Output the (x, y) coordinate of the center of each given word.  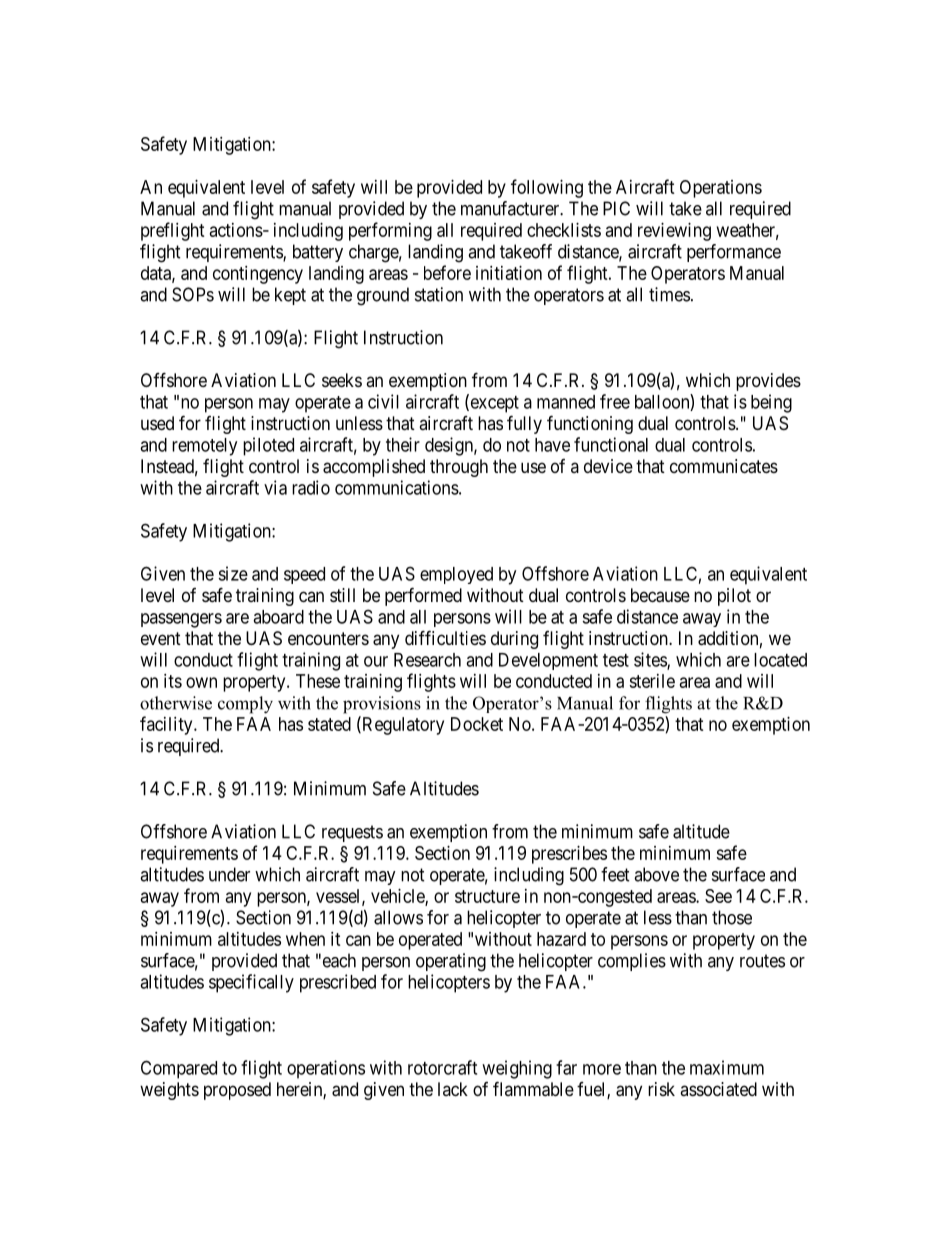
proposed (237, 1091)
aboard (278, 617)
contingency (258, 275)
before (447, 272)
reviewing (674, 232)
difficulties (445, 637)
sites (651, 660)
